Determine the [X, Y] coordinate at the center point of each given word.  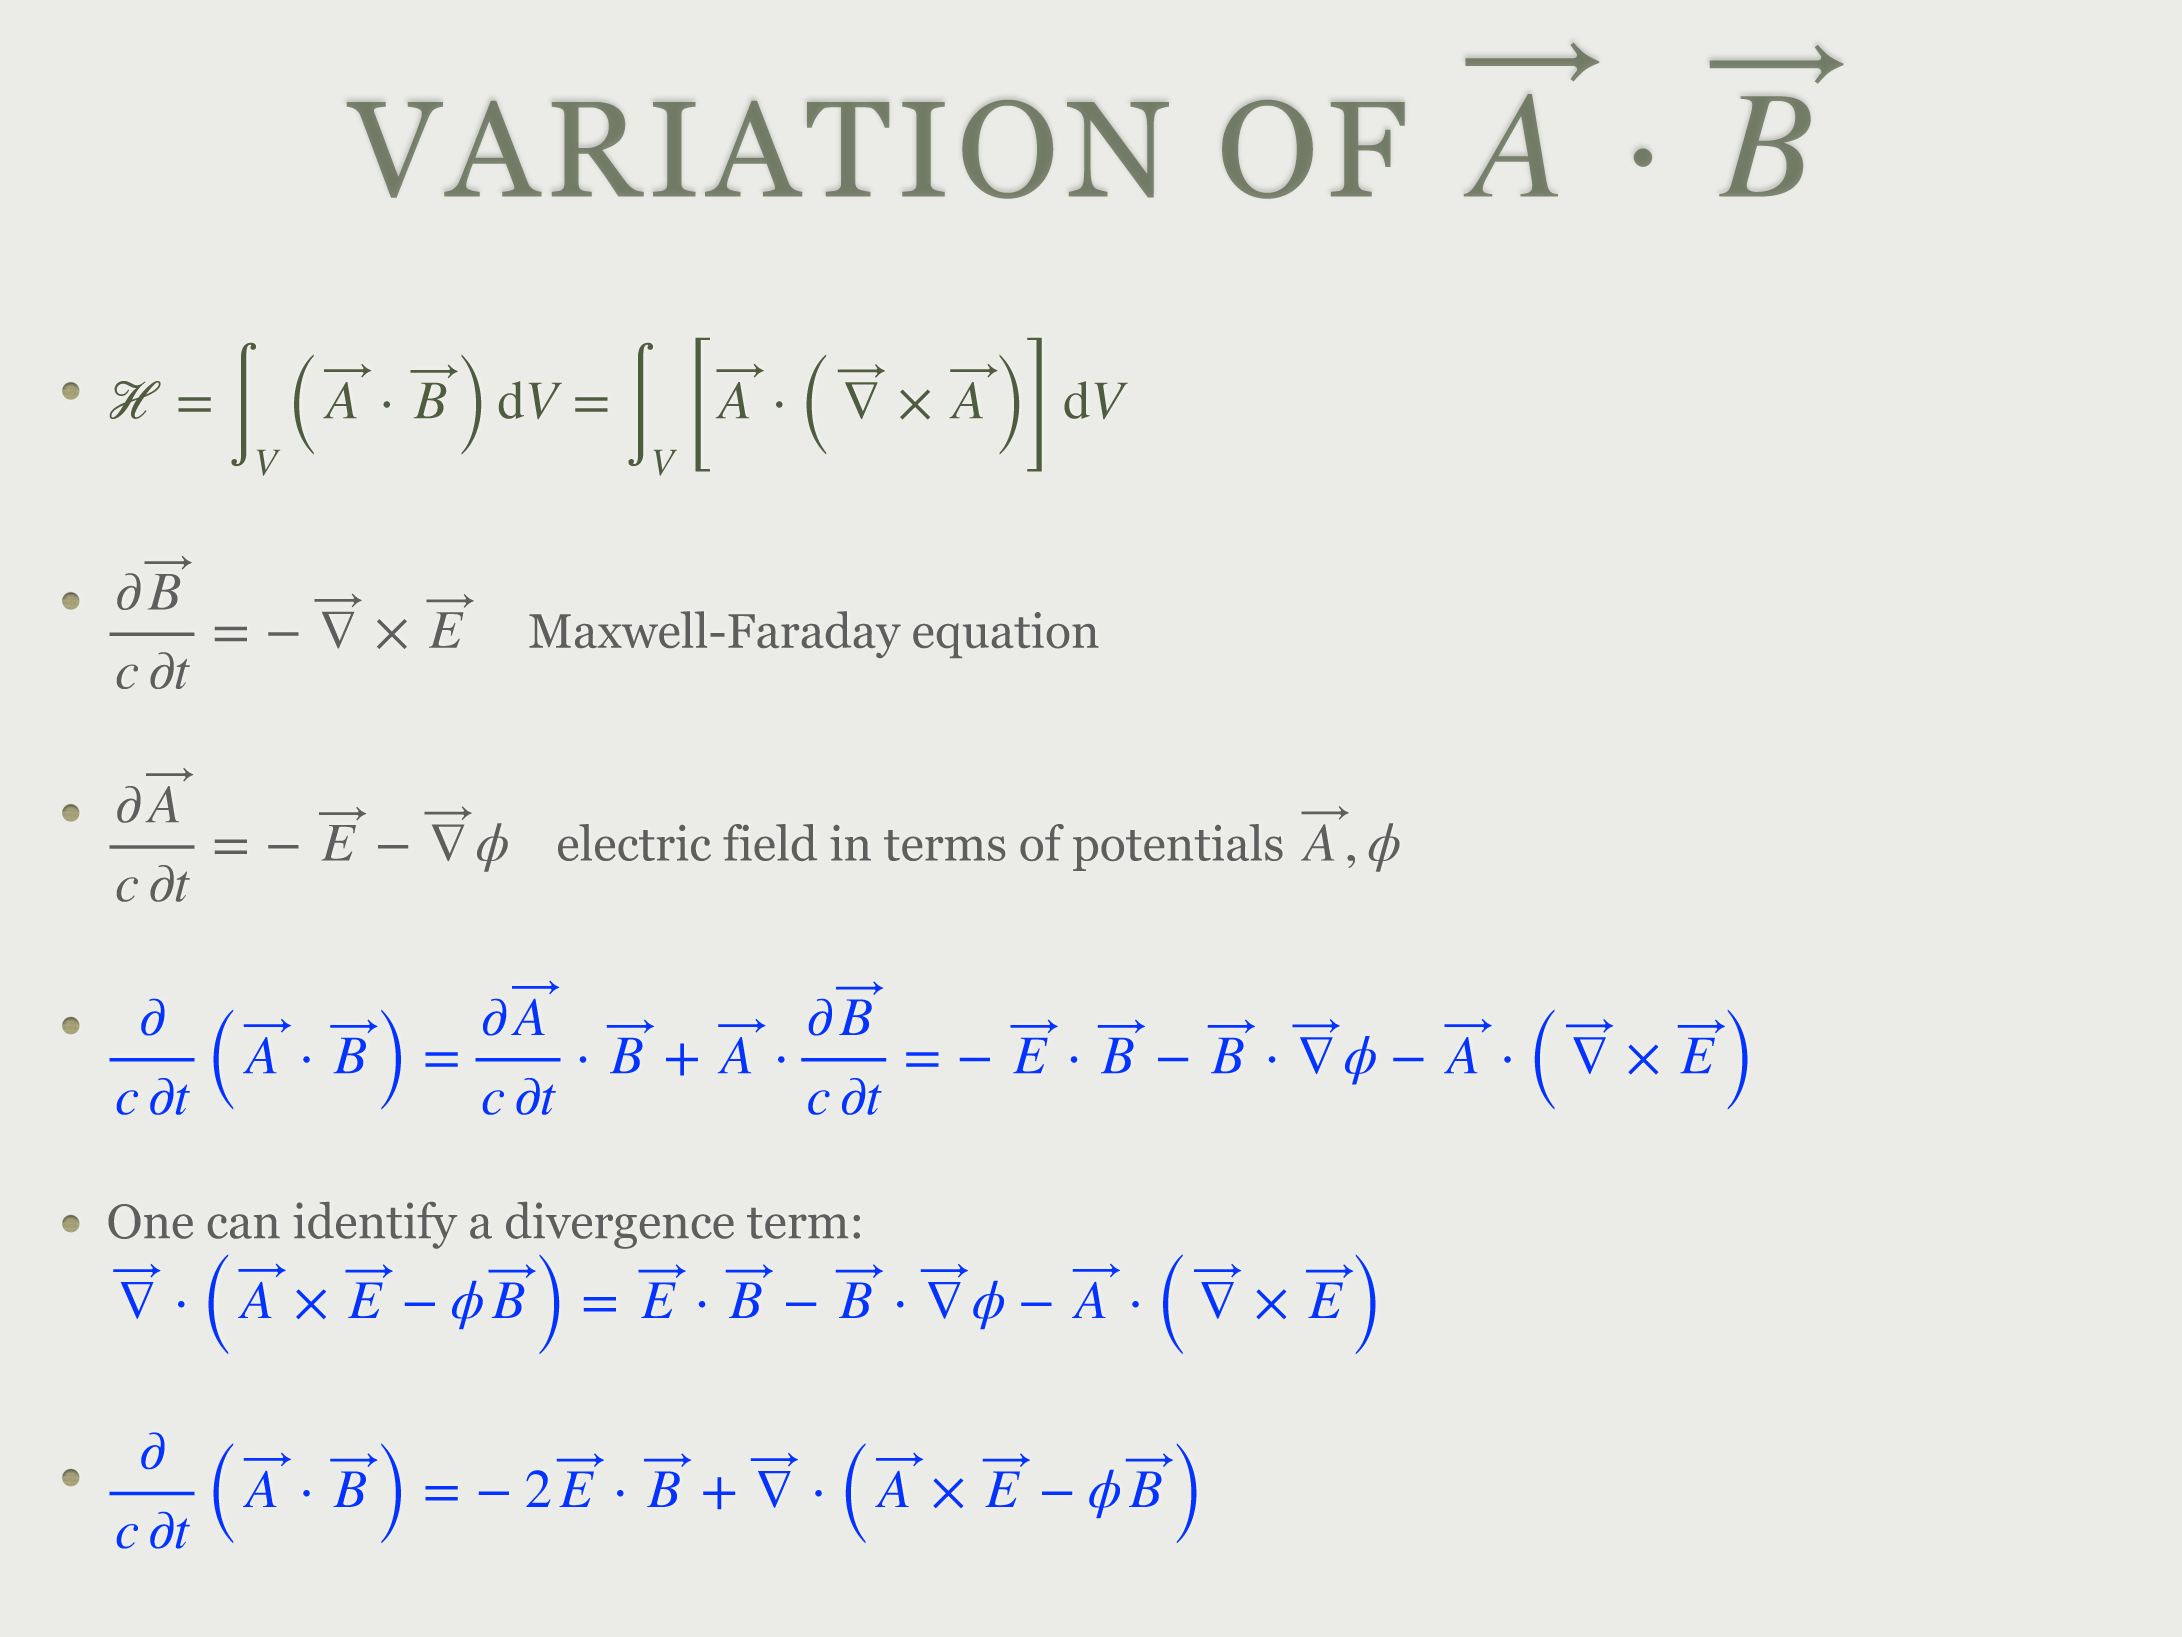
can [244, 1226]
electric [634, 842]
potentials [1178, 847]
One [150, 1221]
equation [1006, 635]
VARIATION [758, 149]
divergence [620, 1225]
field [770, 842]
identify [375, 1225]
